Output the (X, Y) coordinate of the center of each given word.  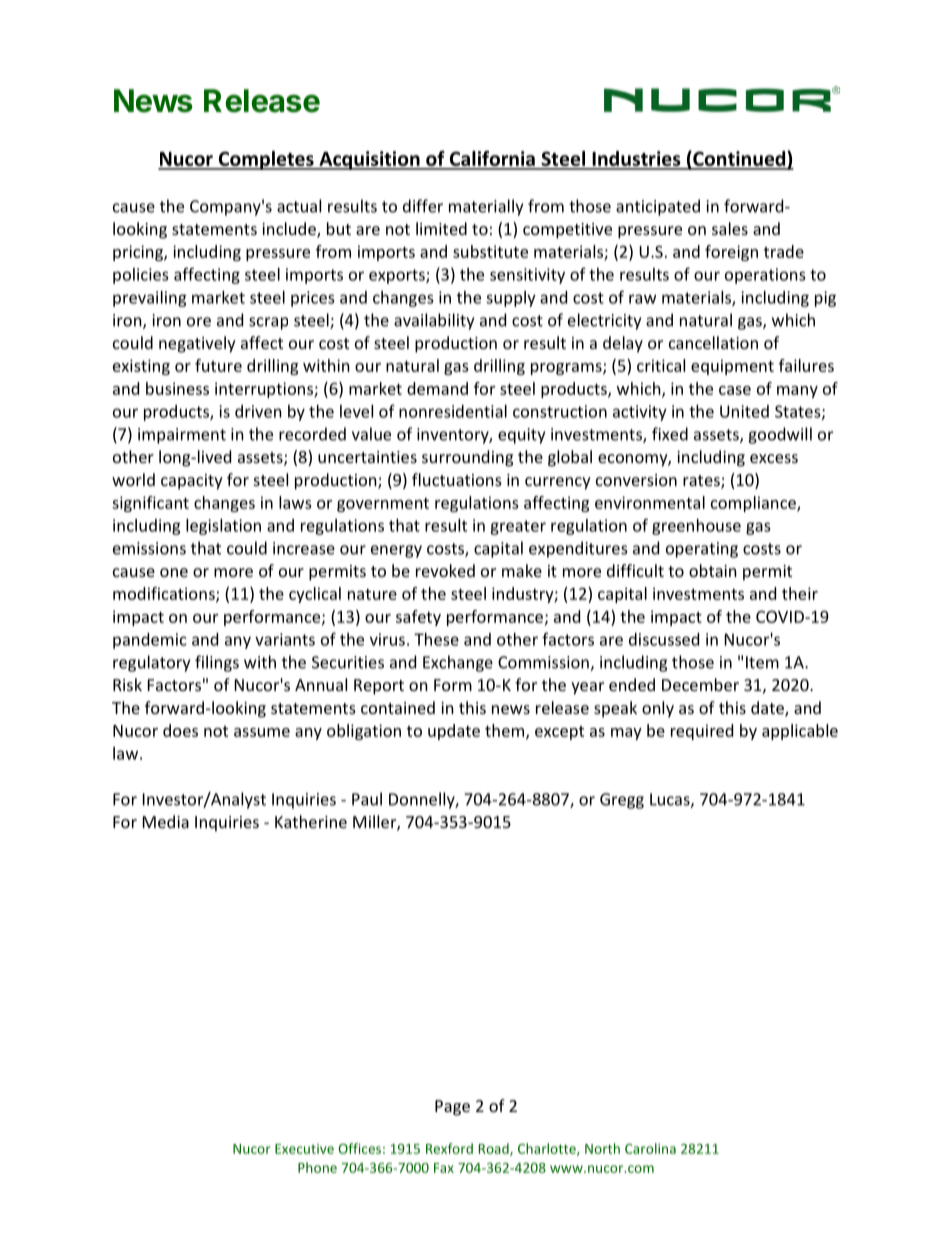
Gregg (622, 801)
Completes (266, 160)
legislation (223, 527)
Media (166, 821)
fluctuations (457, 479)
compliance (754, 504)
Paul (367, 799)
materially (486, 207)
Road (495, 1149)
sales (730, 228)
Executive (304, 1149)
